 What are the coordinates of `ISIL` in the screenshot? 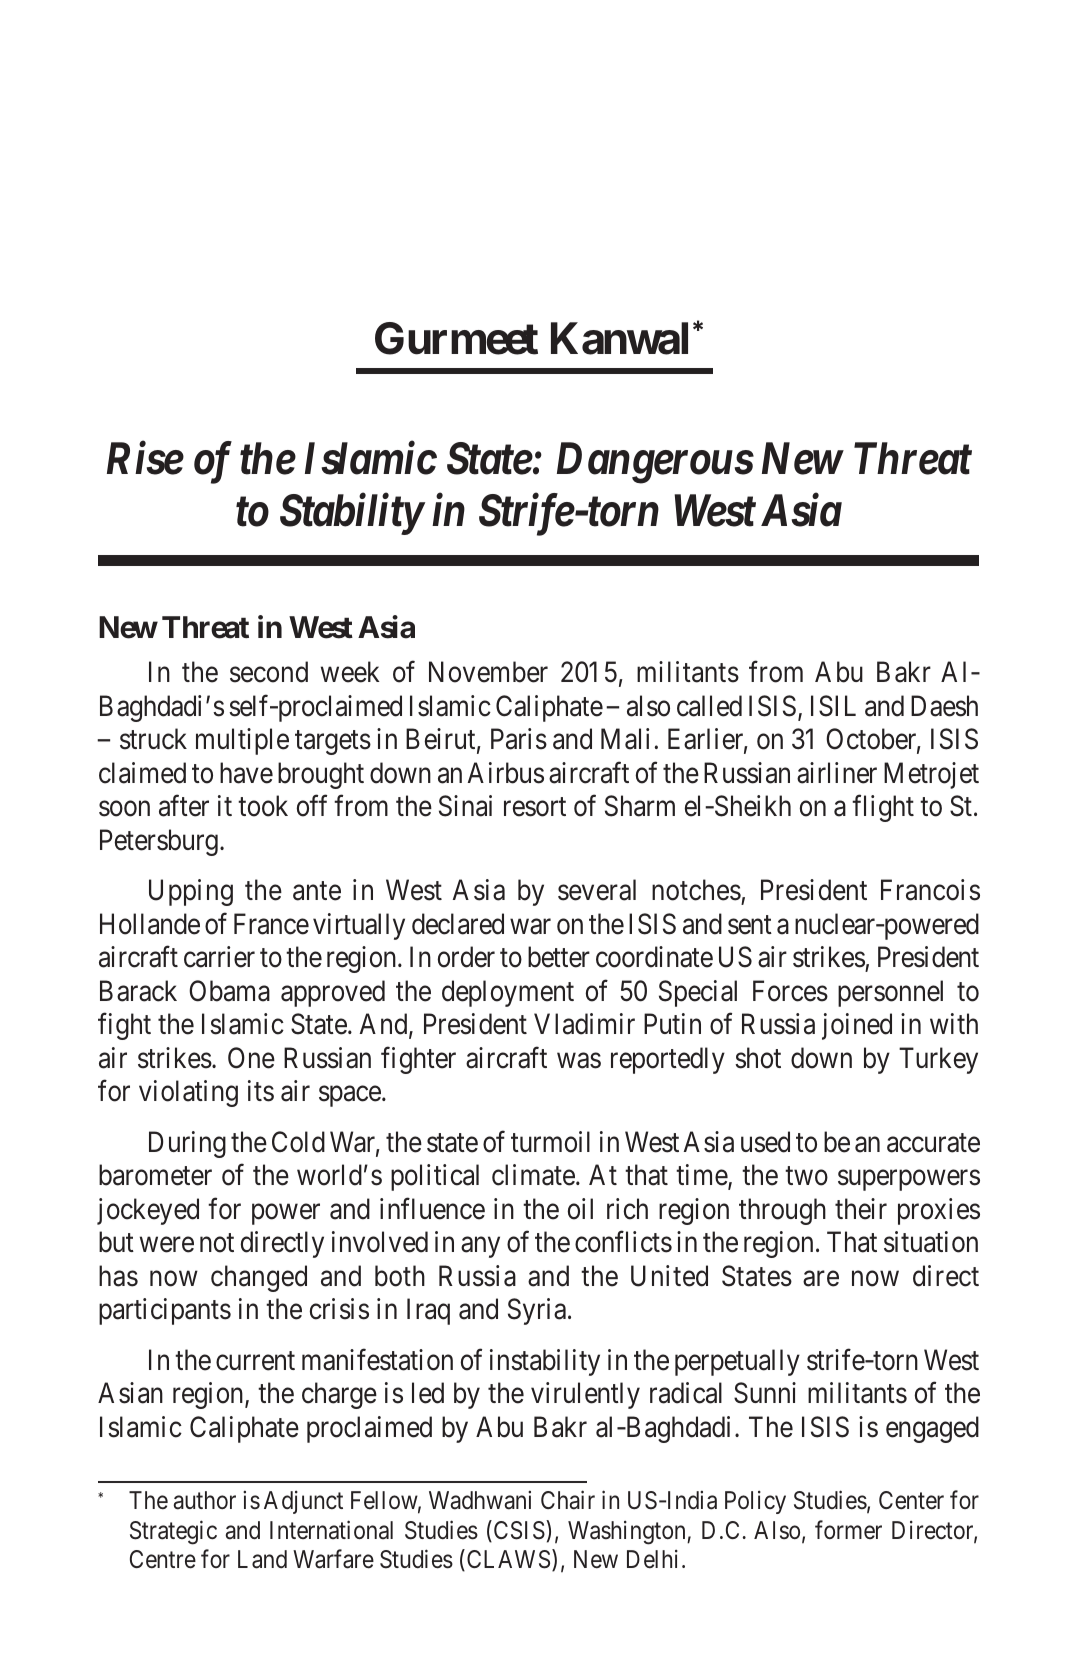 It's located at (833, 706).
